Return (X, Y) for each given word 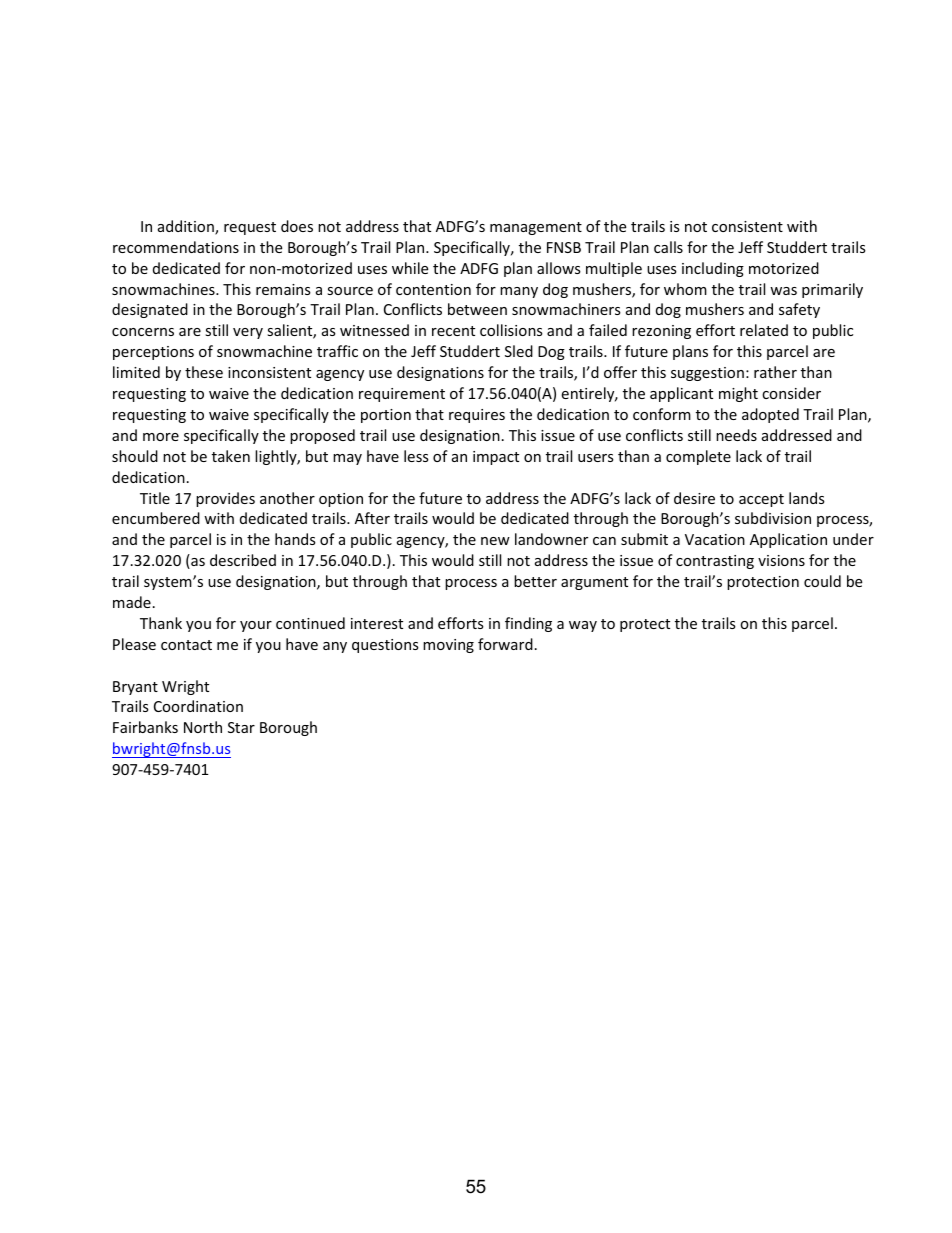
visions (781, 560)
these (204, 372)
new (495, 541)
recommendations (176, 247)
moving (448, 646)
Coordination (198, 706)
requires (477, 416)
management (536, 228)
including (713, 269)
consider (791, 393)
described (243, 560)
